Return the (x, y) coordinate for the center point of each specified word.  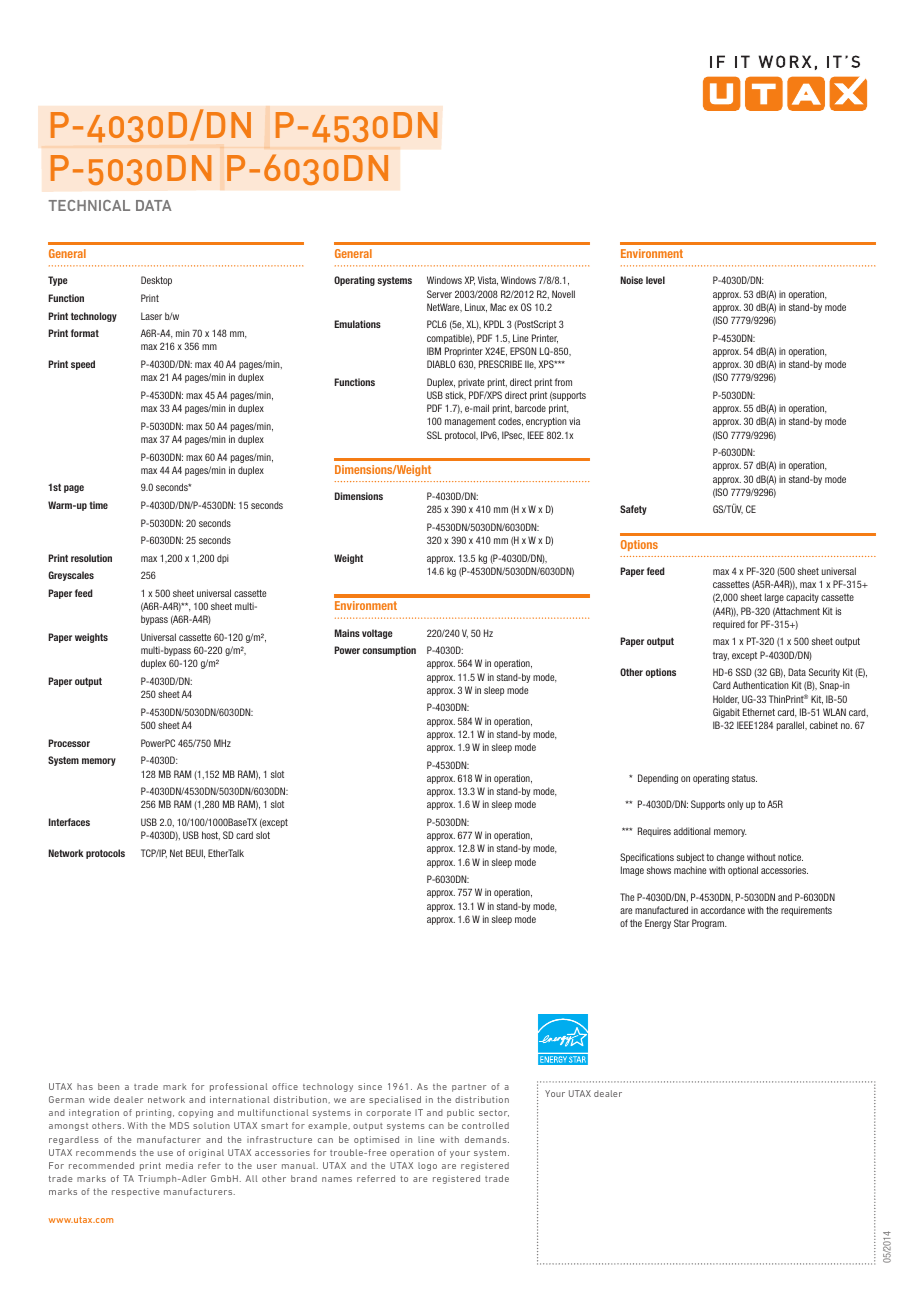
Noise (631, 280)
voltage (377, 634)
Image (632, 871)
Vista (488, 281)
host (211, 835)
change (730, 858)
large (774, 598)
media (179, 1165)
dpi (223, 559)
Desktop (156, 281)
